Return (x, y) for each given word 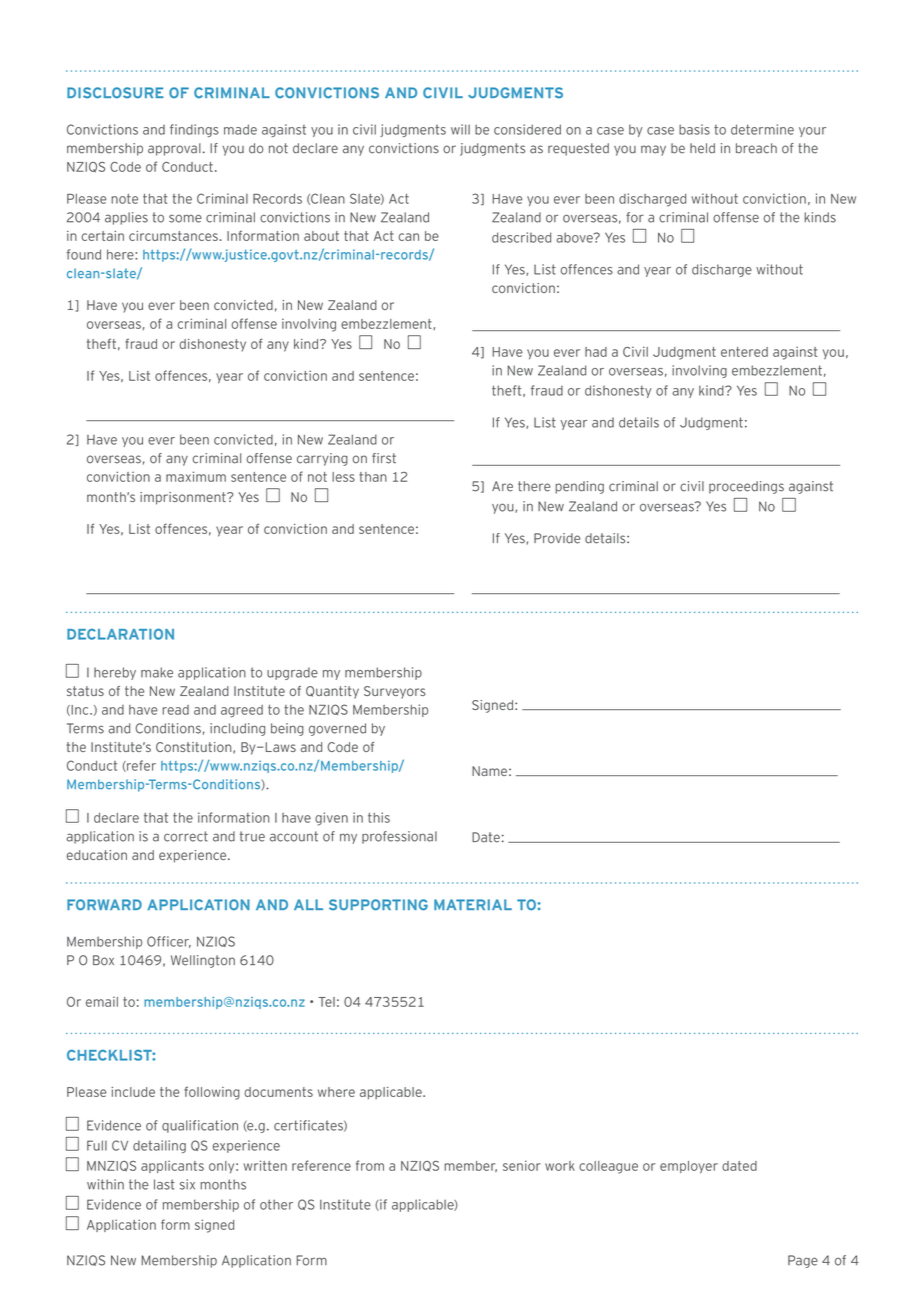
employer (689, 1167)
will (460, 129)
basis (694, 129)
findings (194, 130)
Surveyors (395, 692)
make (157, 672)
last (164, 1184)
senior (522, 1165)
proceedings (746, 487)
